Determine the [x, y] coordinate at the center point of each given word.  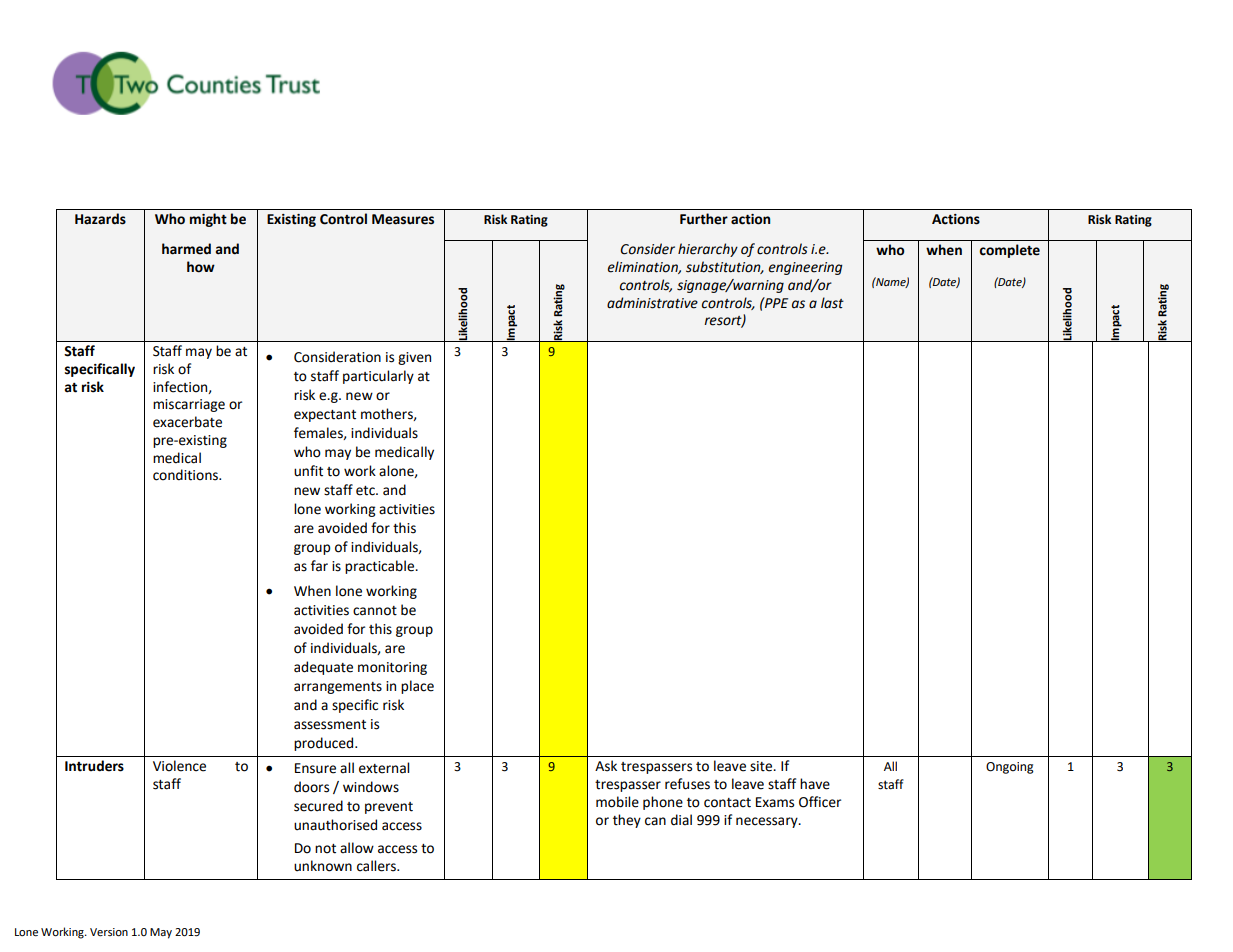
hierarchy [708, 250]
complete [1009, 251]
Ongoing [1010, 768]
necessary [768, 822]
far [319, 566]
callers [377, 866]
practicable [381, 567]
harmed [186, 249]
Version [109, 932]
